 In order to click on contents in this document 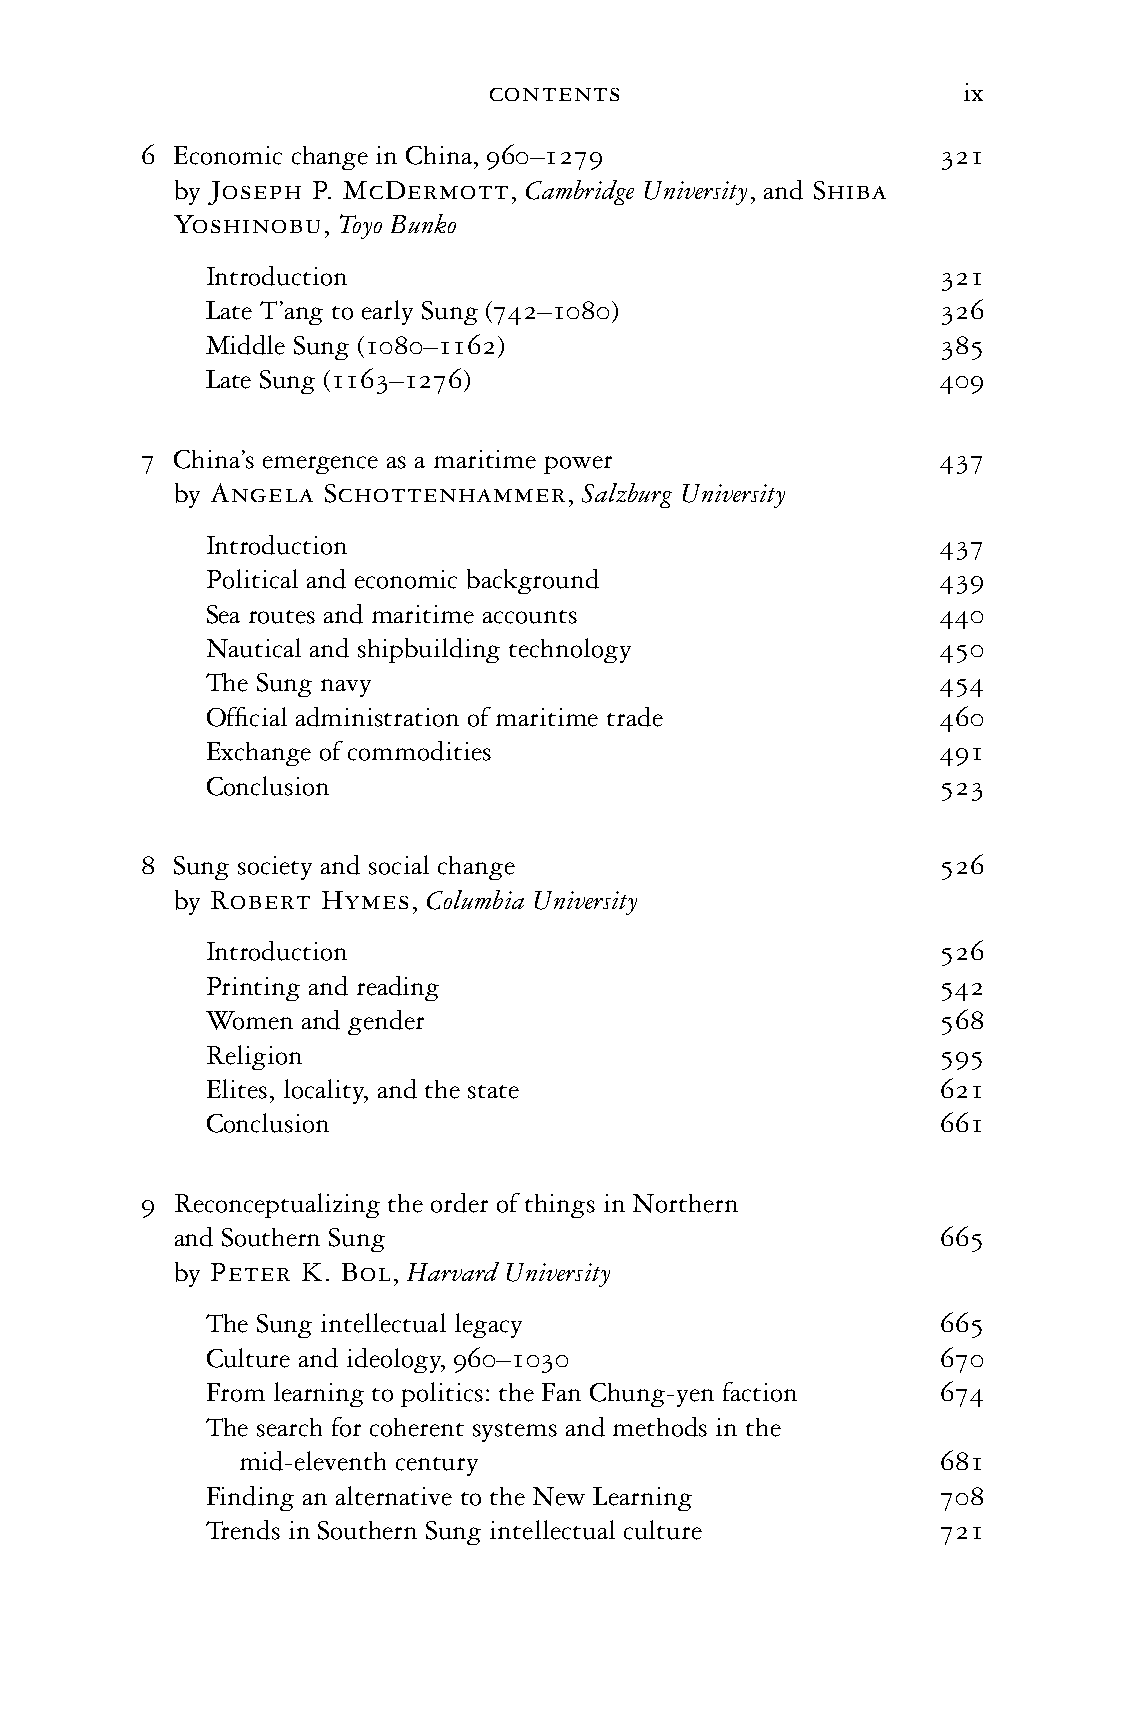, I will do `click(554, 94)`.
